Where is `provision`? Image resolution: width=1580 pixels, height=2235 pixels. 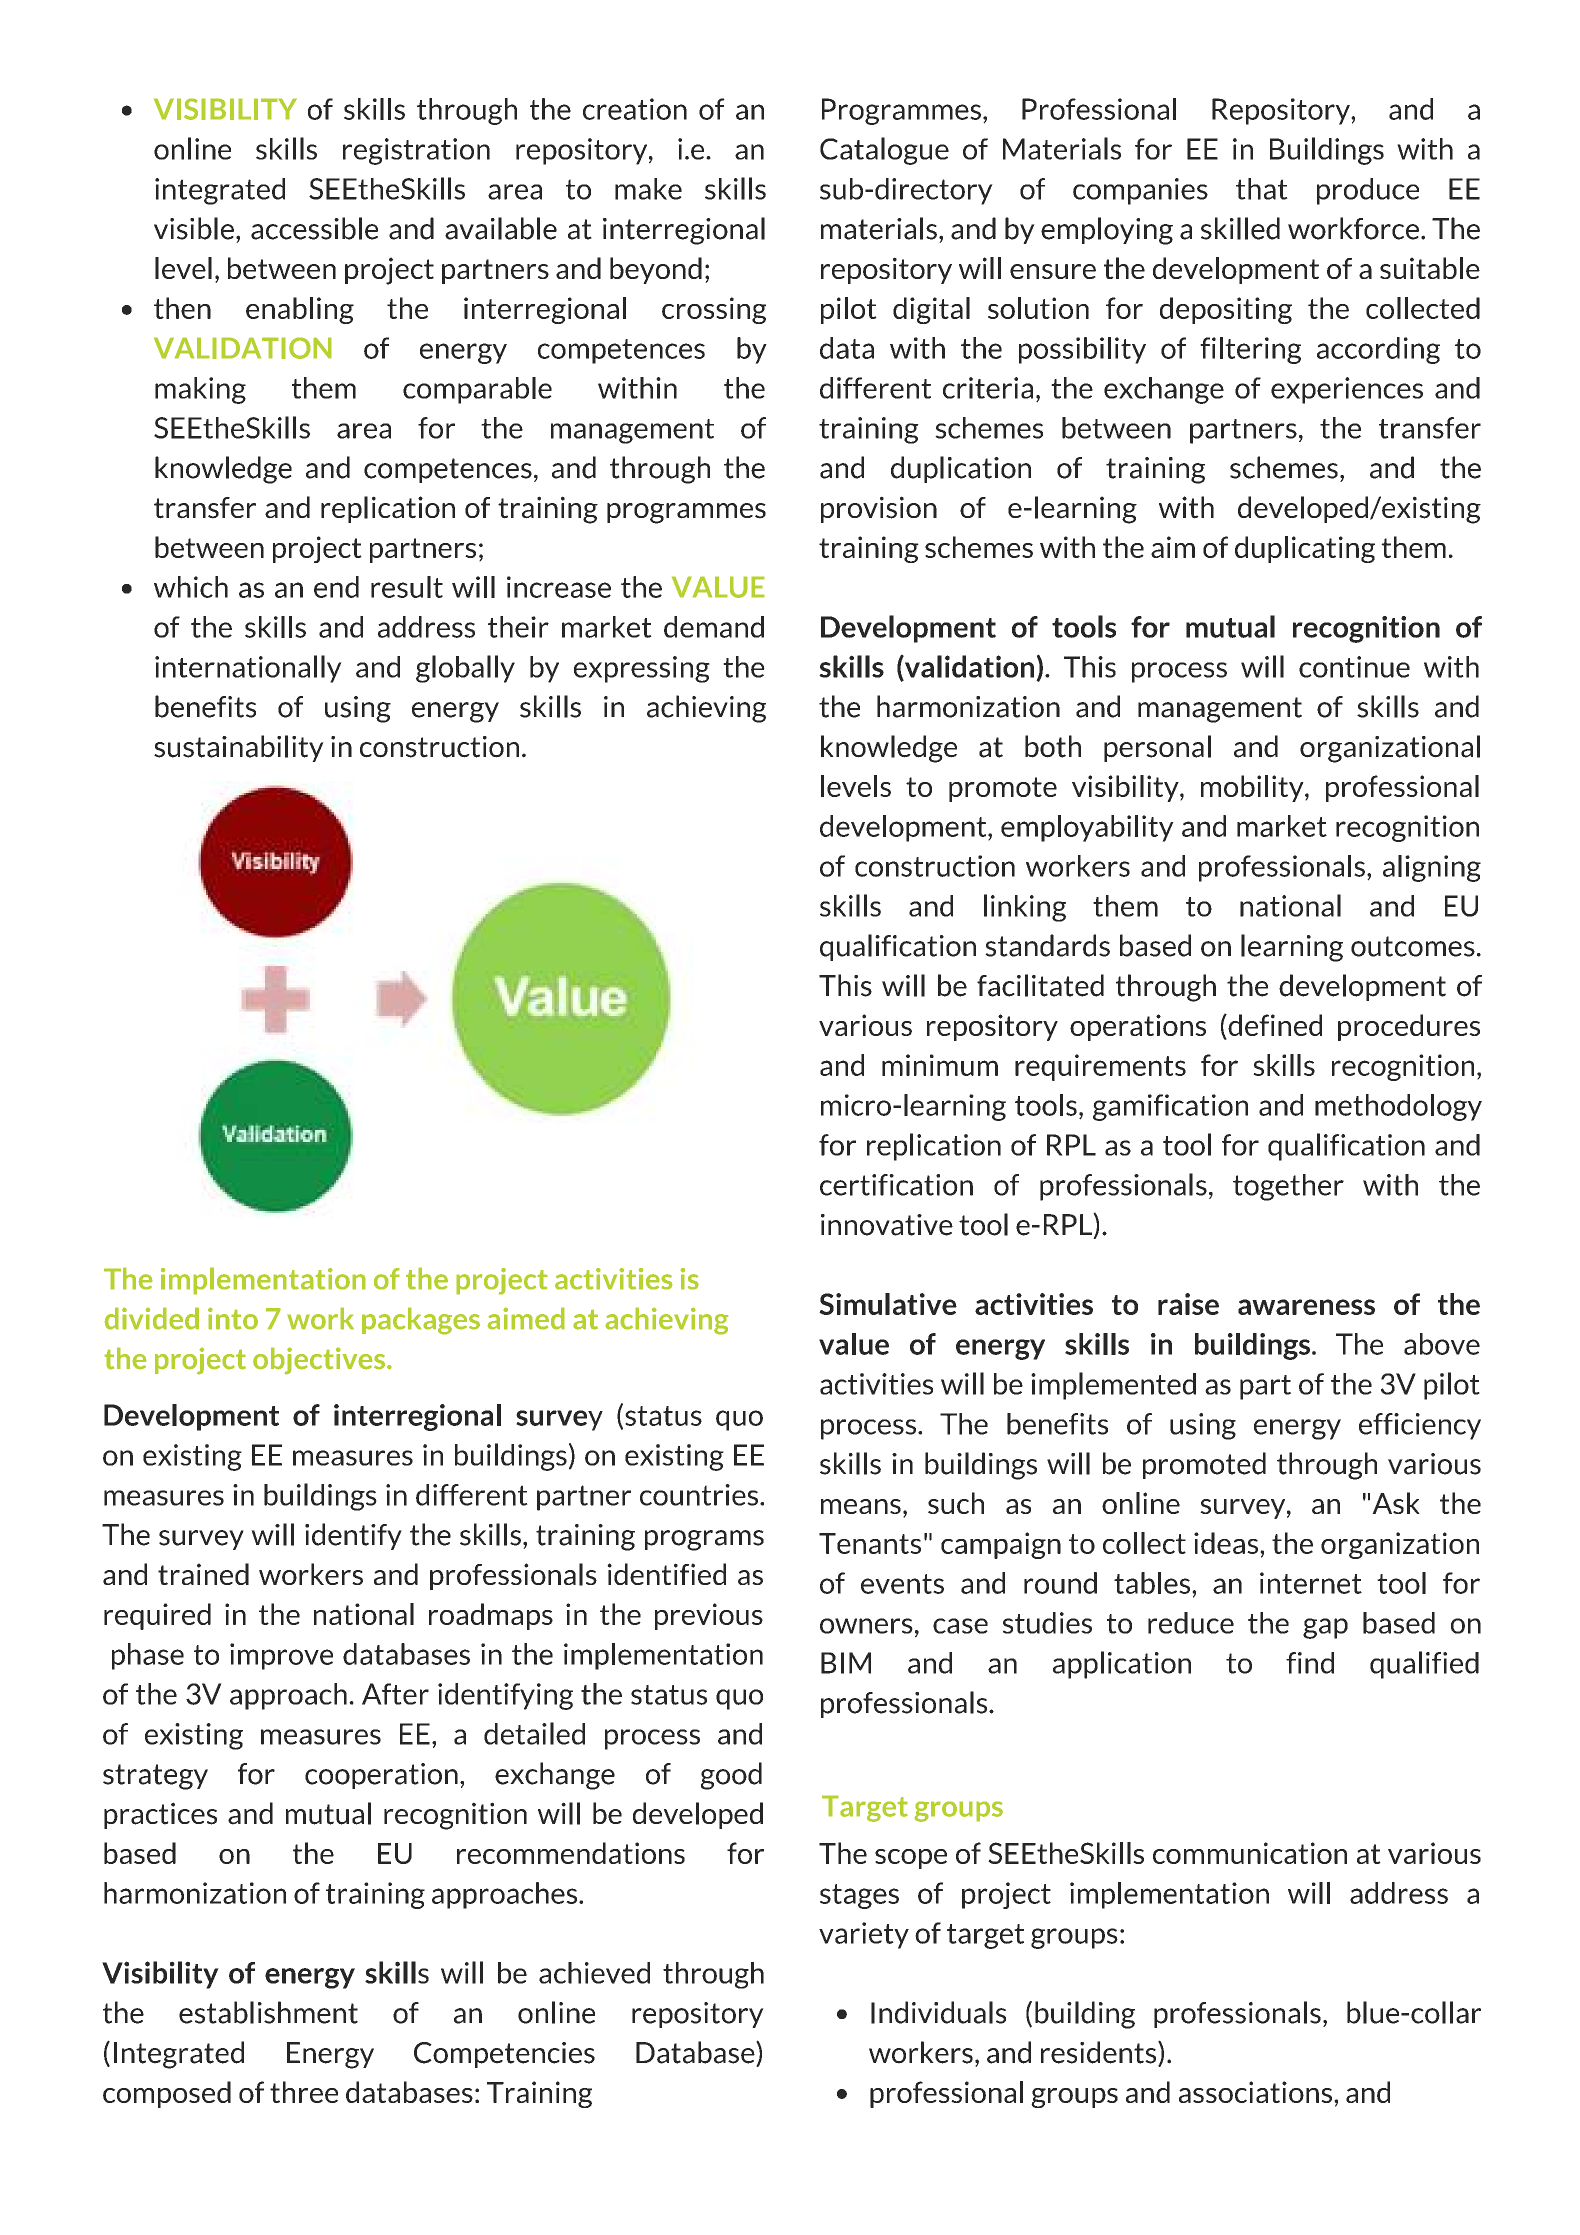 provision is located at coordinates (879, 509).
